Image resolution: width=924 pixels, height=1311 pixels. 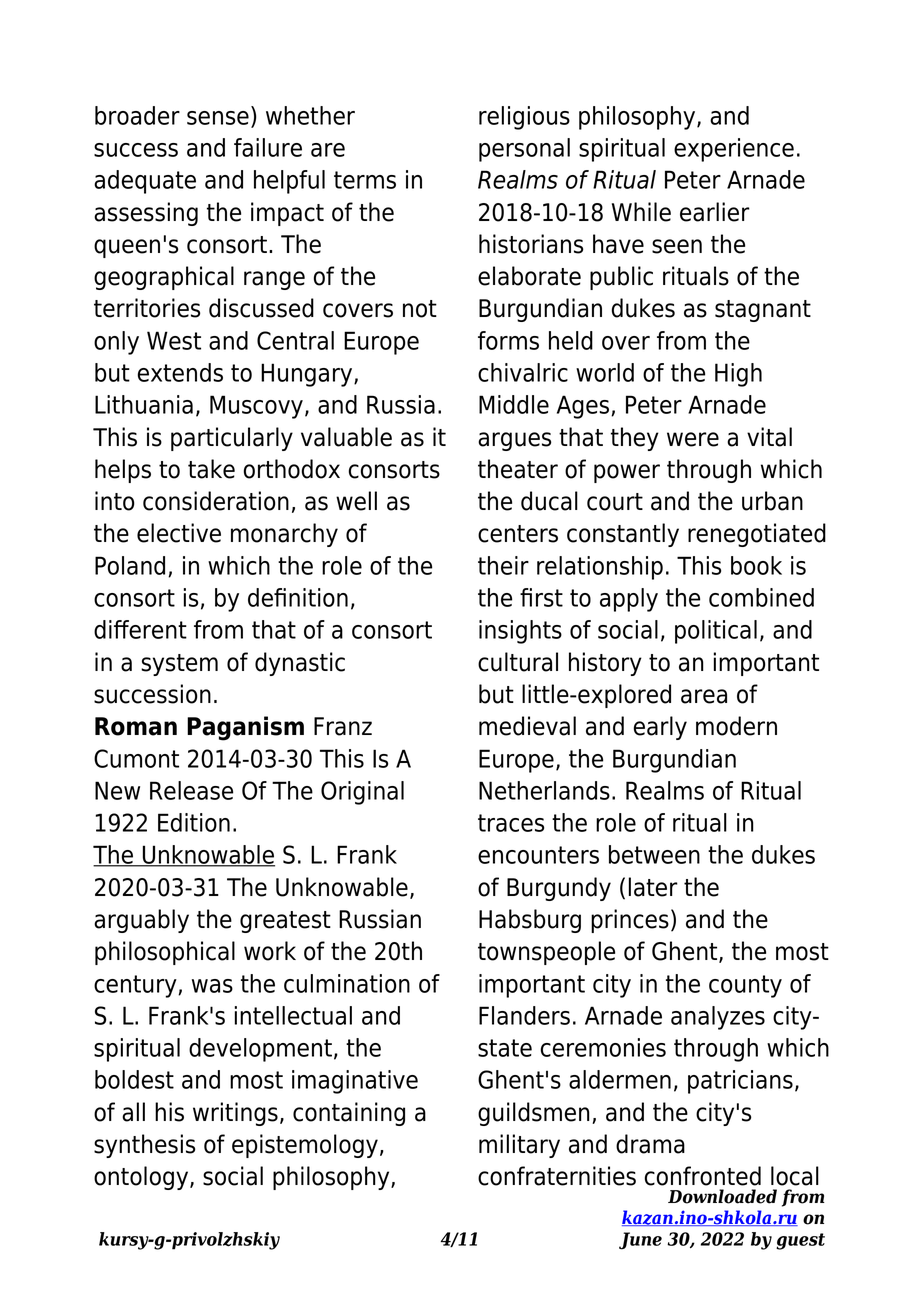 What do you see at coordinates (218, 118) in the document?
I see `sense` at bounding box center [218, 118].
